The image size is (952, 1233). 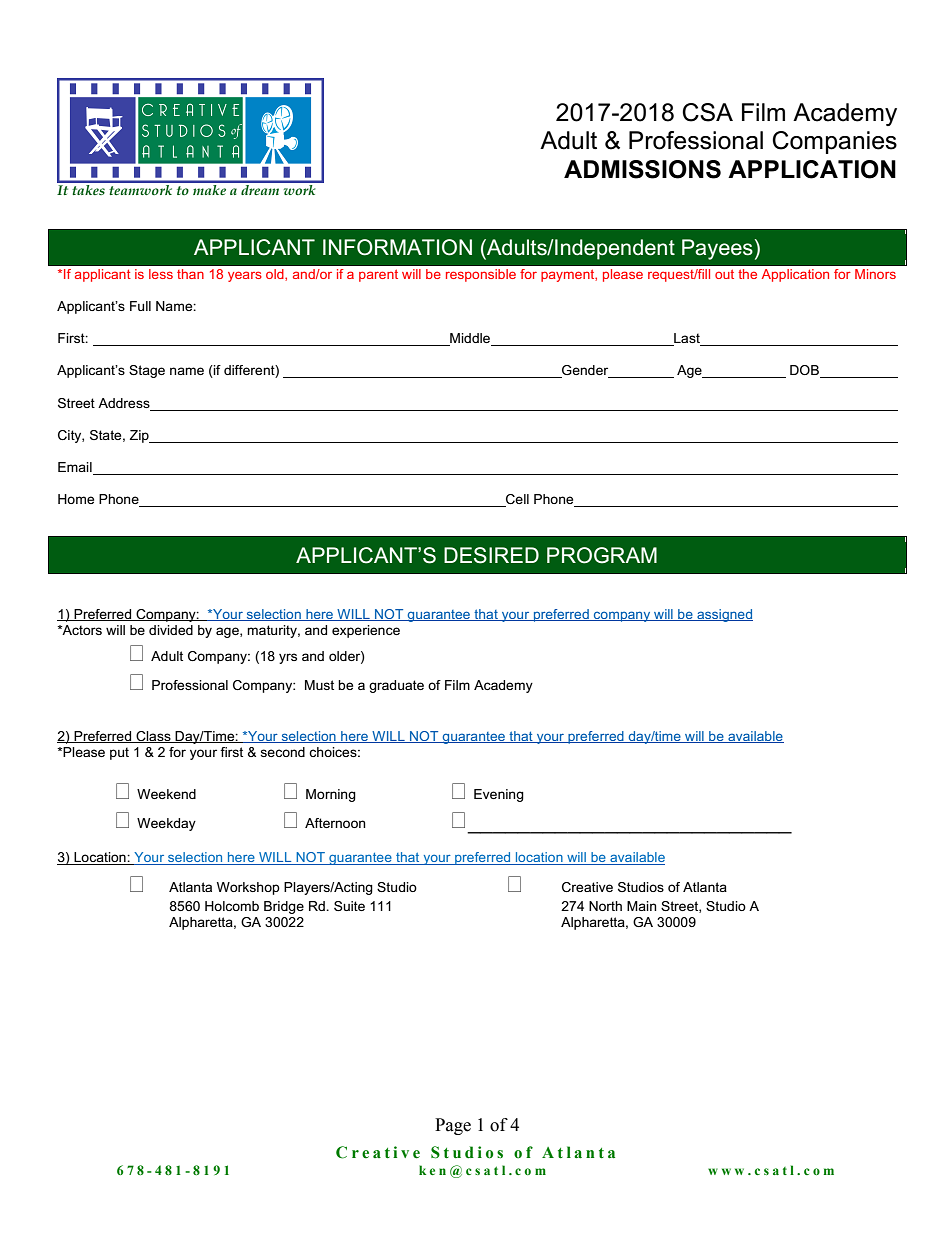 What do you see at coordinates (349, 906) in the image?
I see `Suite` at bounding box center [349, 906].
